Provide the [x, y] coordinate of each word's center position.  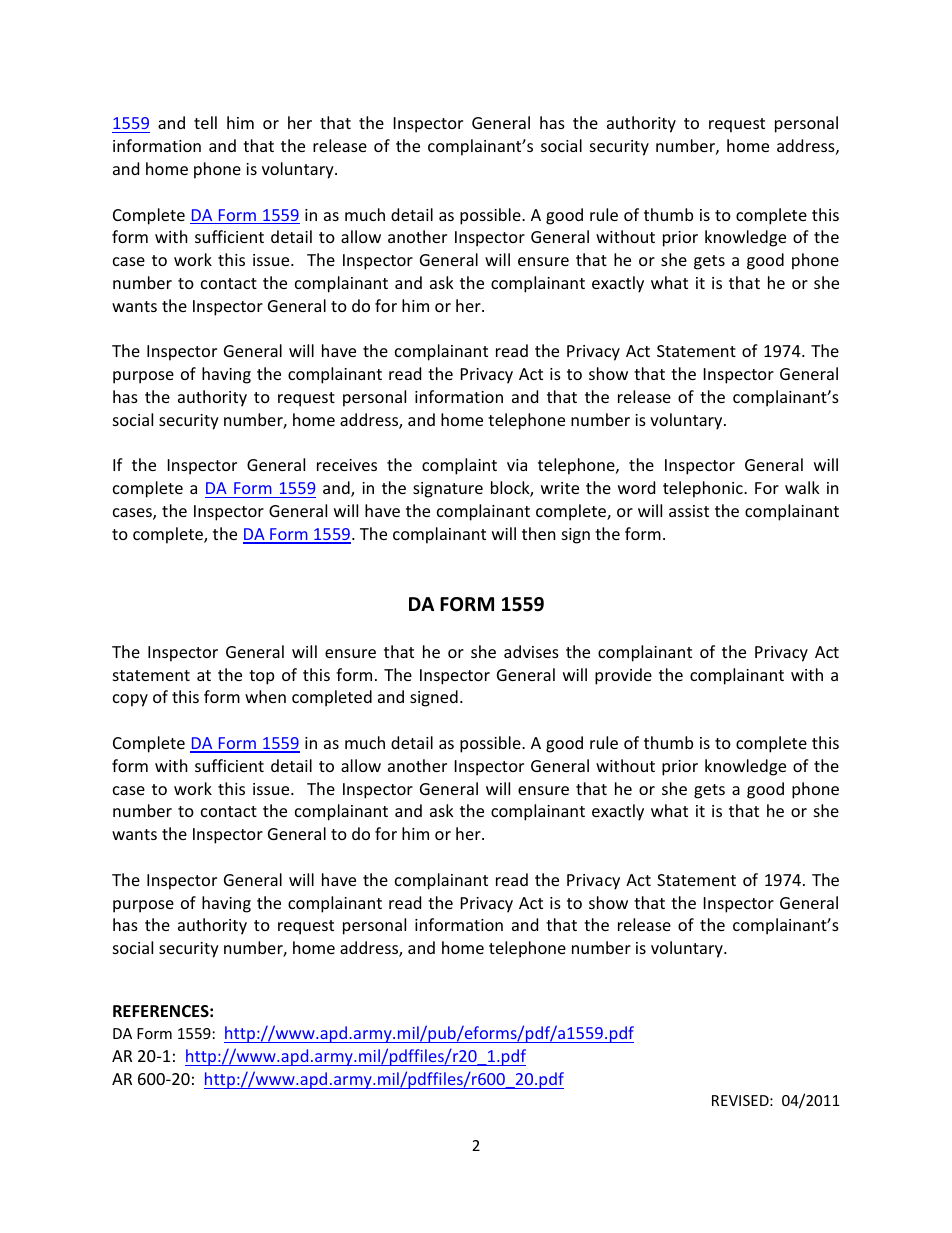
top [261, 677]
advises [531, 651]
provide [623, 676]
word [636, 487]
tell [205, 122]
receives [347, 465]
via [517, 465]
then [539, 533]
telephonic [704, 489]
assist [689, 511]
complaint [459, 466]
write [560, 488]
